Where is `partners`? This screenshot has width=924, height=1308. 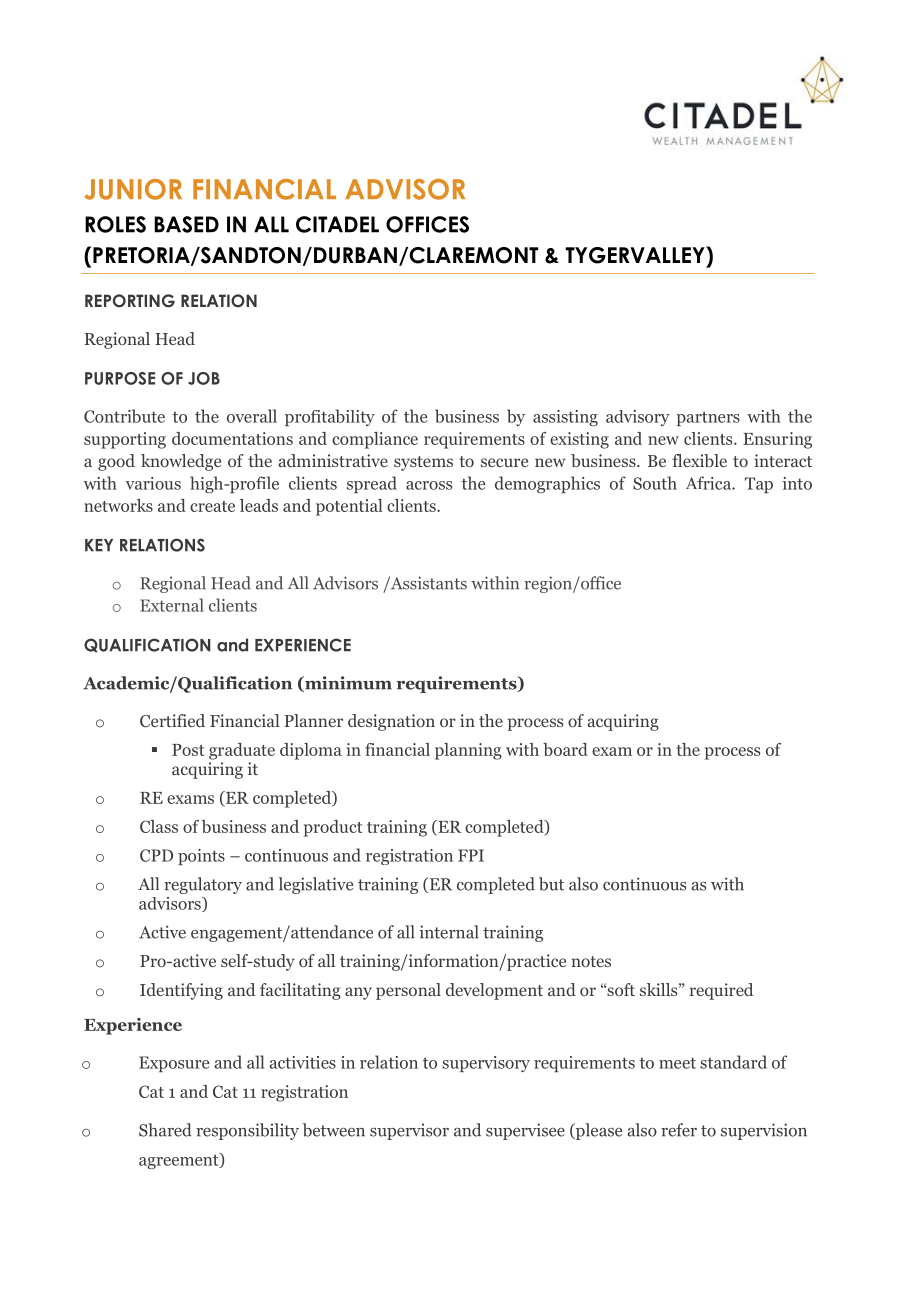
partners is located at coordinates (708, 418).
